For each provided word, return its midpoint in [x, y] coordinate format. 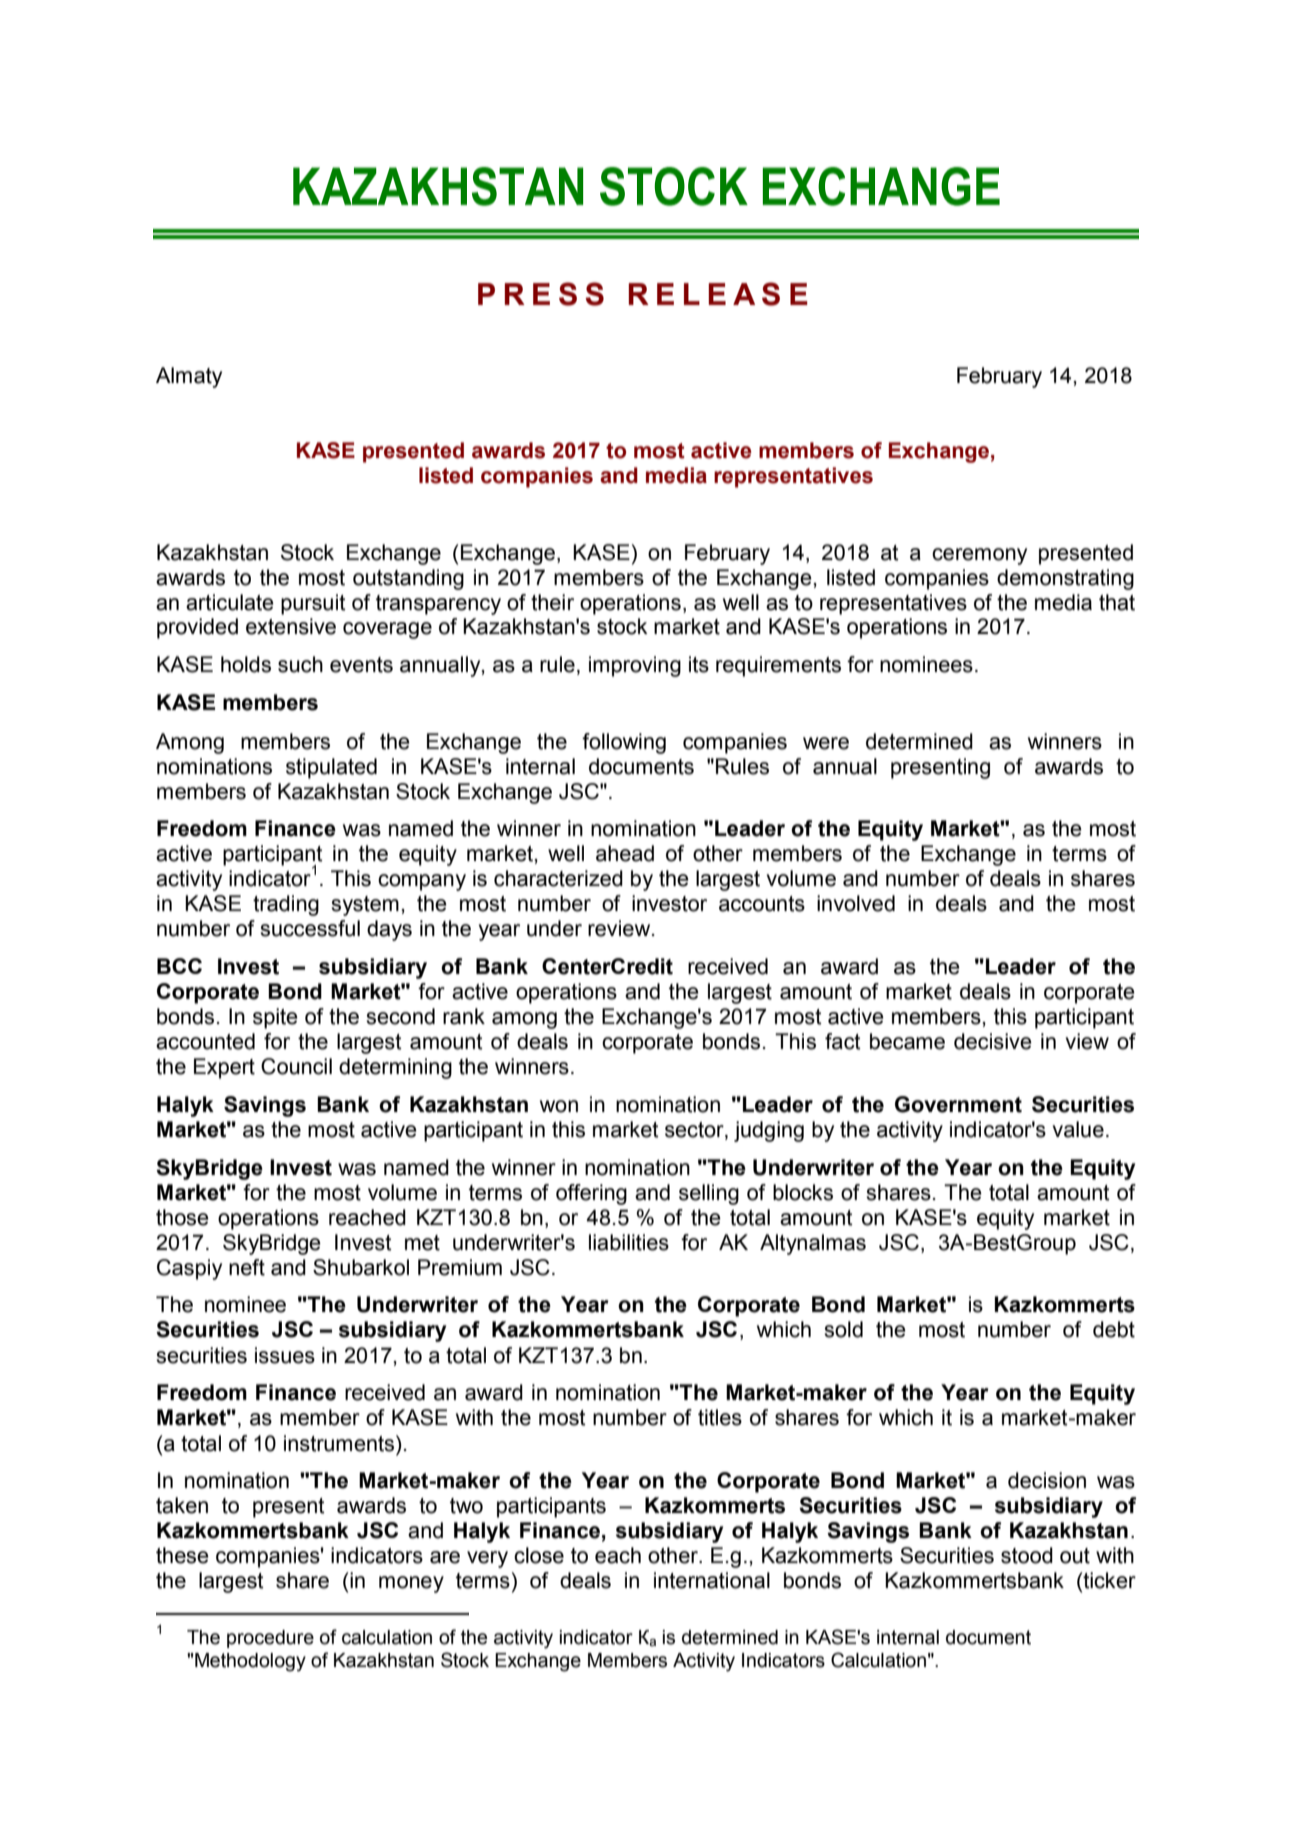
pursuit [313, 604]
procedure [270, 1639]
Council [296, 1066]
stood [1027, 1555]
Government [958, 1104]
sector [695, 1130]
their [552, 602]
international [712, 1580]
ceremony [979, 556]
